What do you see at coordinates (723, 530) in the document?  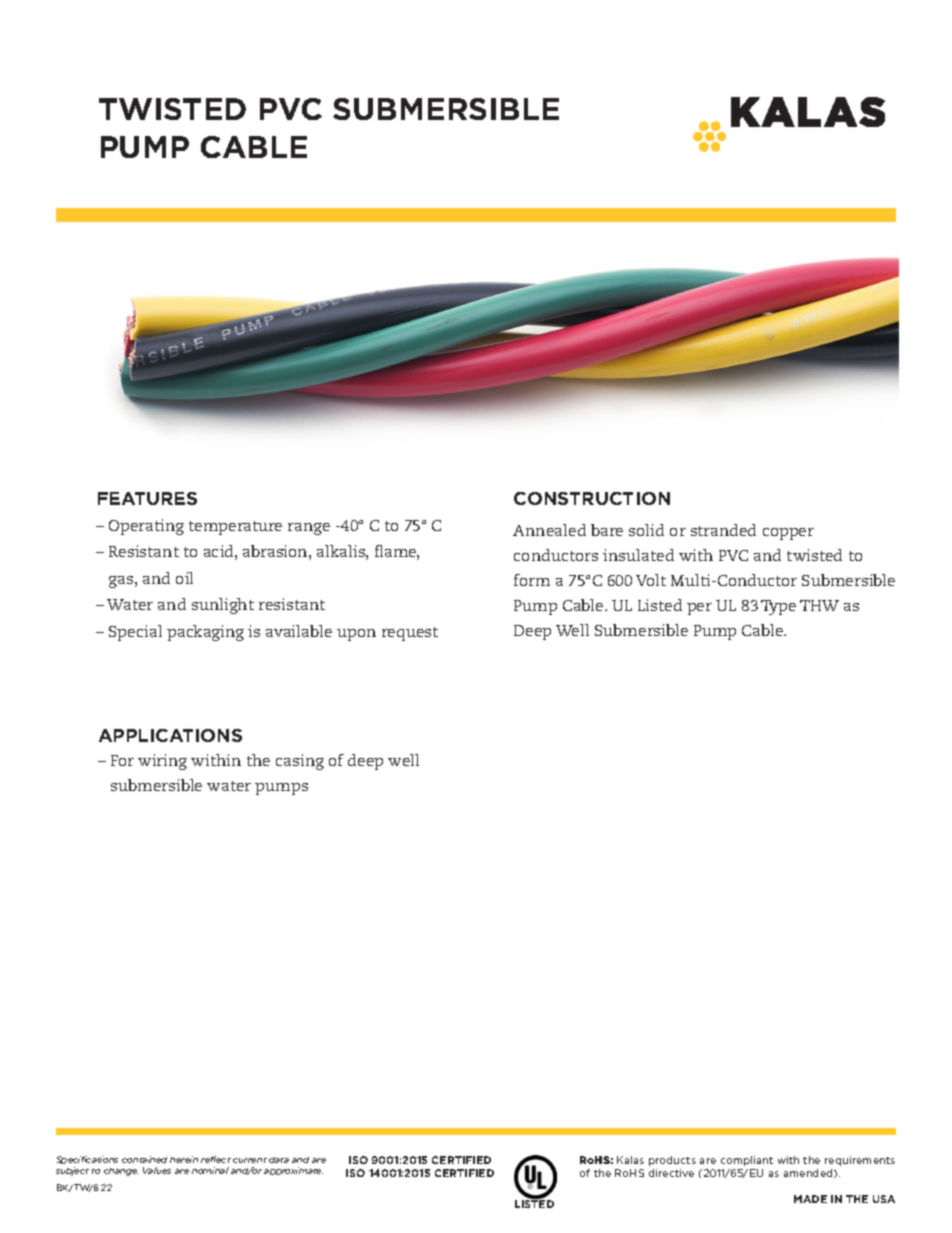 I see `stranded` at bounding box center [723, 530].
